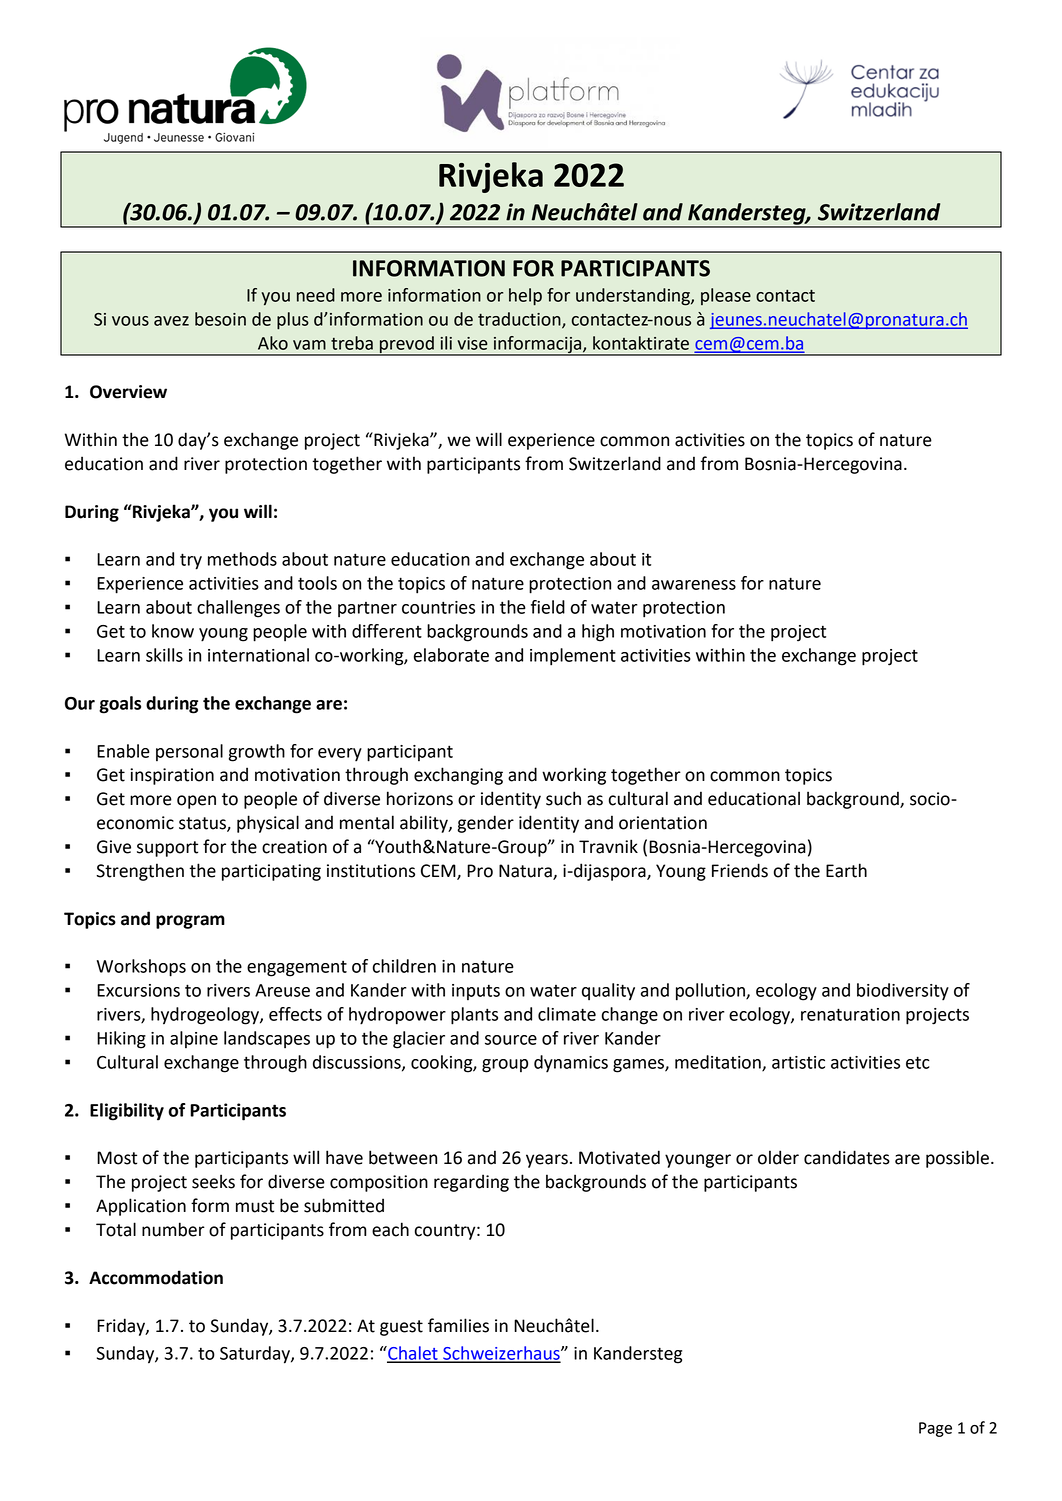 The width and height of the document is (1062, 1501). I want to click on Friday, so click(122, 1327).
